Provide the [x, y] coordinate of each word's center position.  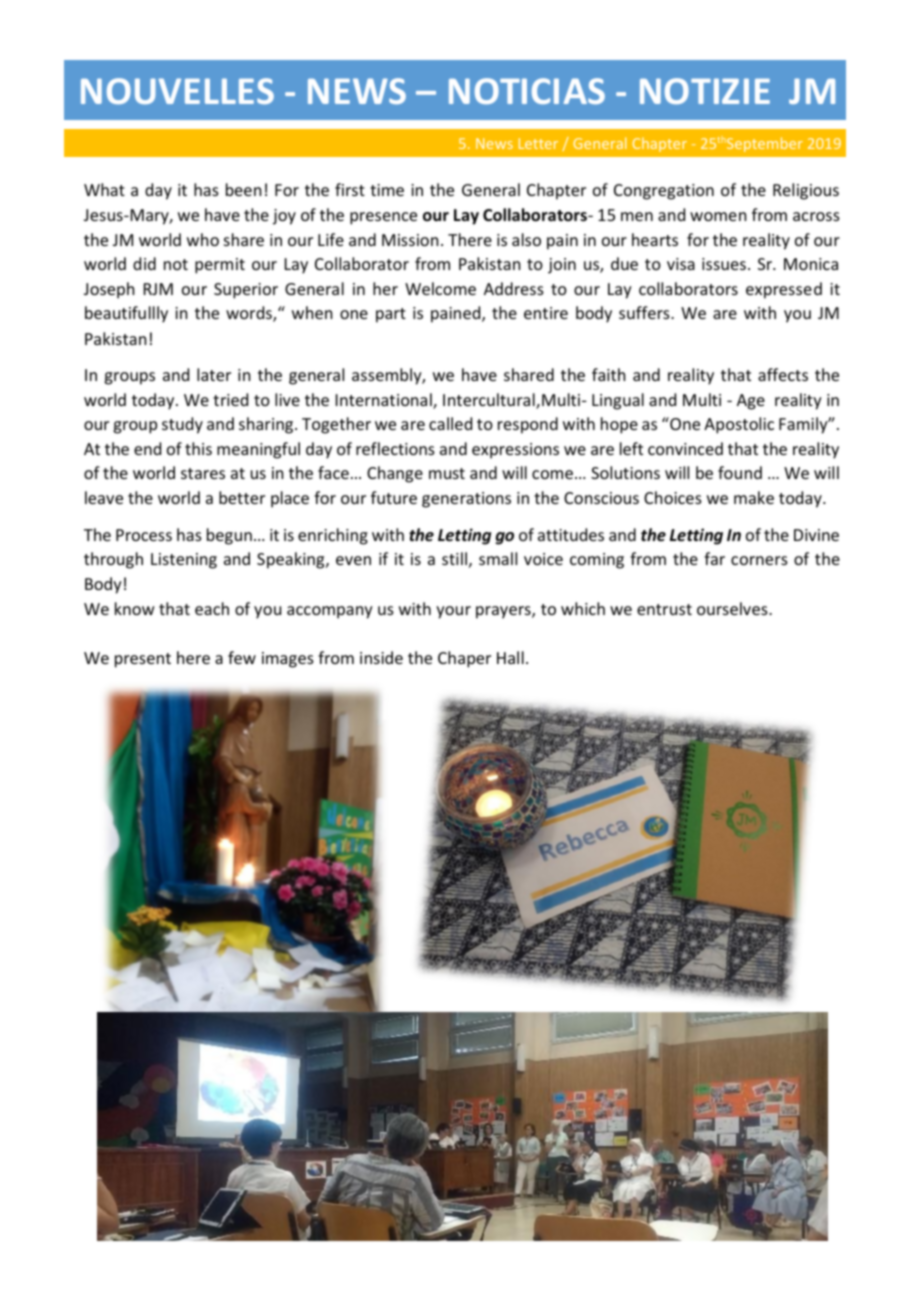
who [203, 239]
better [242, 497]
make [754, 497]
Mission [410, 240]
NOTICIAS [527, 91]
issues [724, 264]
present [143, 660]
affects [783, 374]
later [214, 374]
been [243, 189]
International [385, 401]
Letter [538, 143]
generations [466, 500]
